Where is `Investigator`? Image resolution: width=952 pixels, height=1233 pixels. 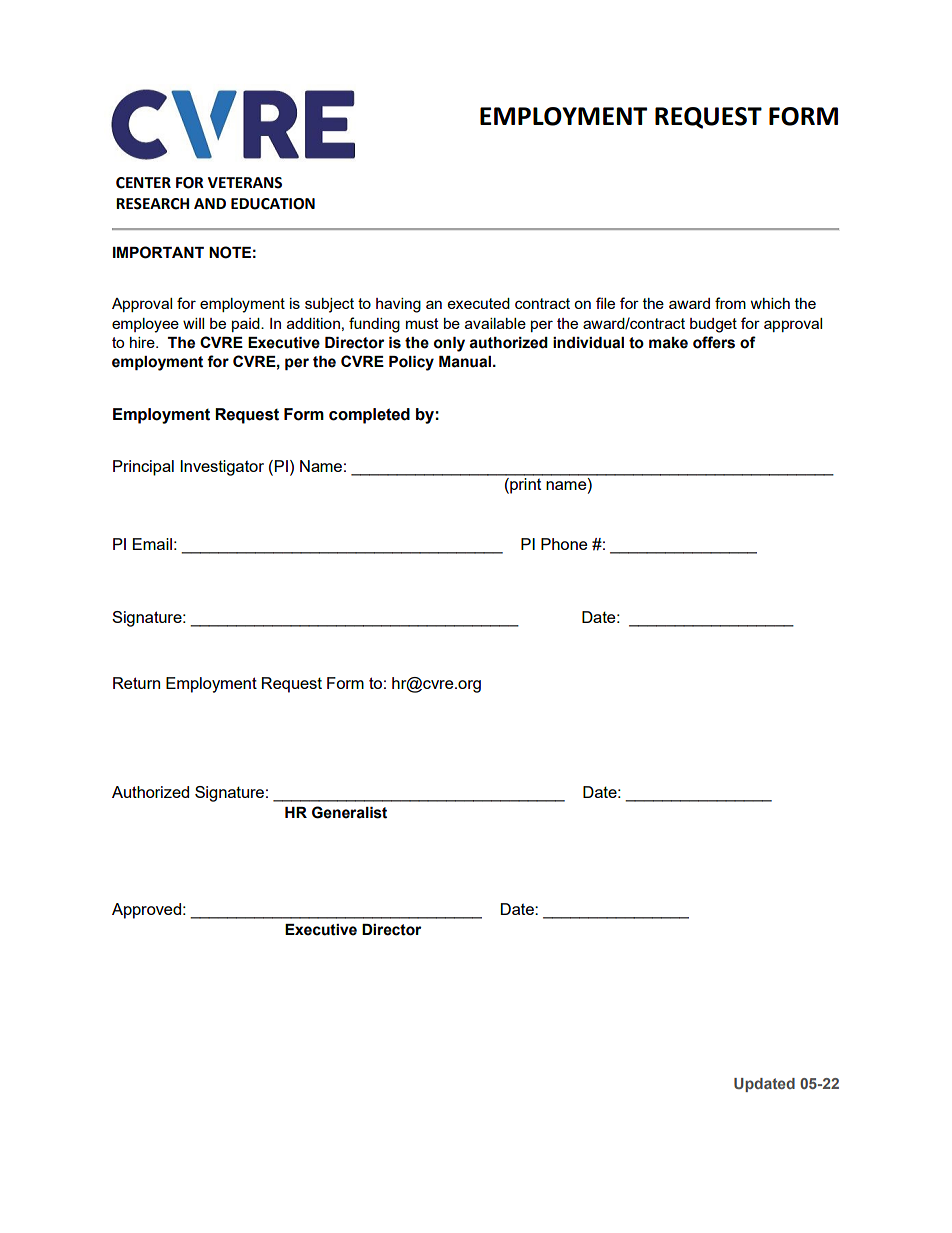
Investigator is located at coordinates (222, 468).
